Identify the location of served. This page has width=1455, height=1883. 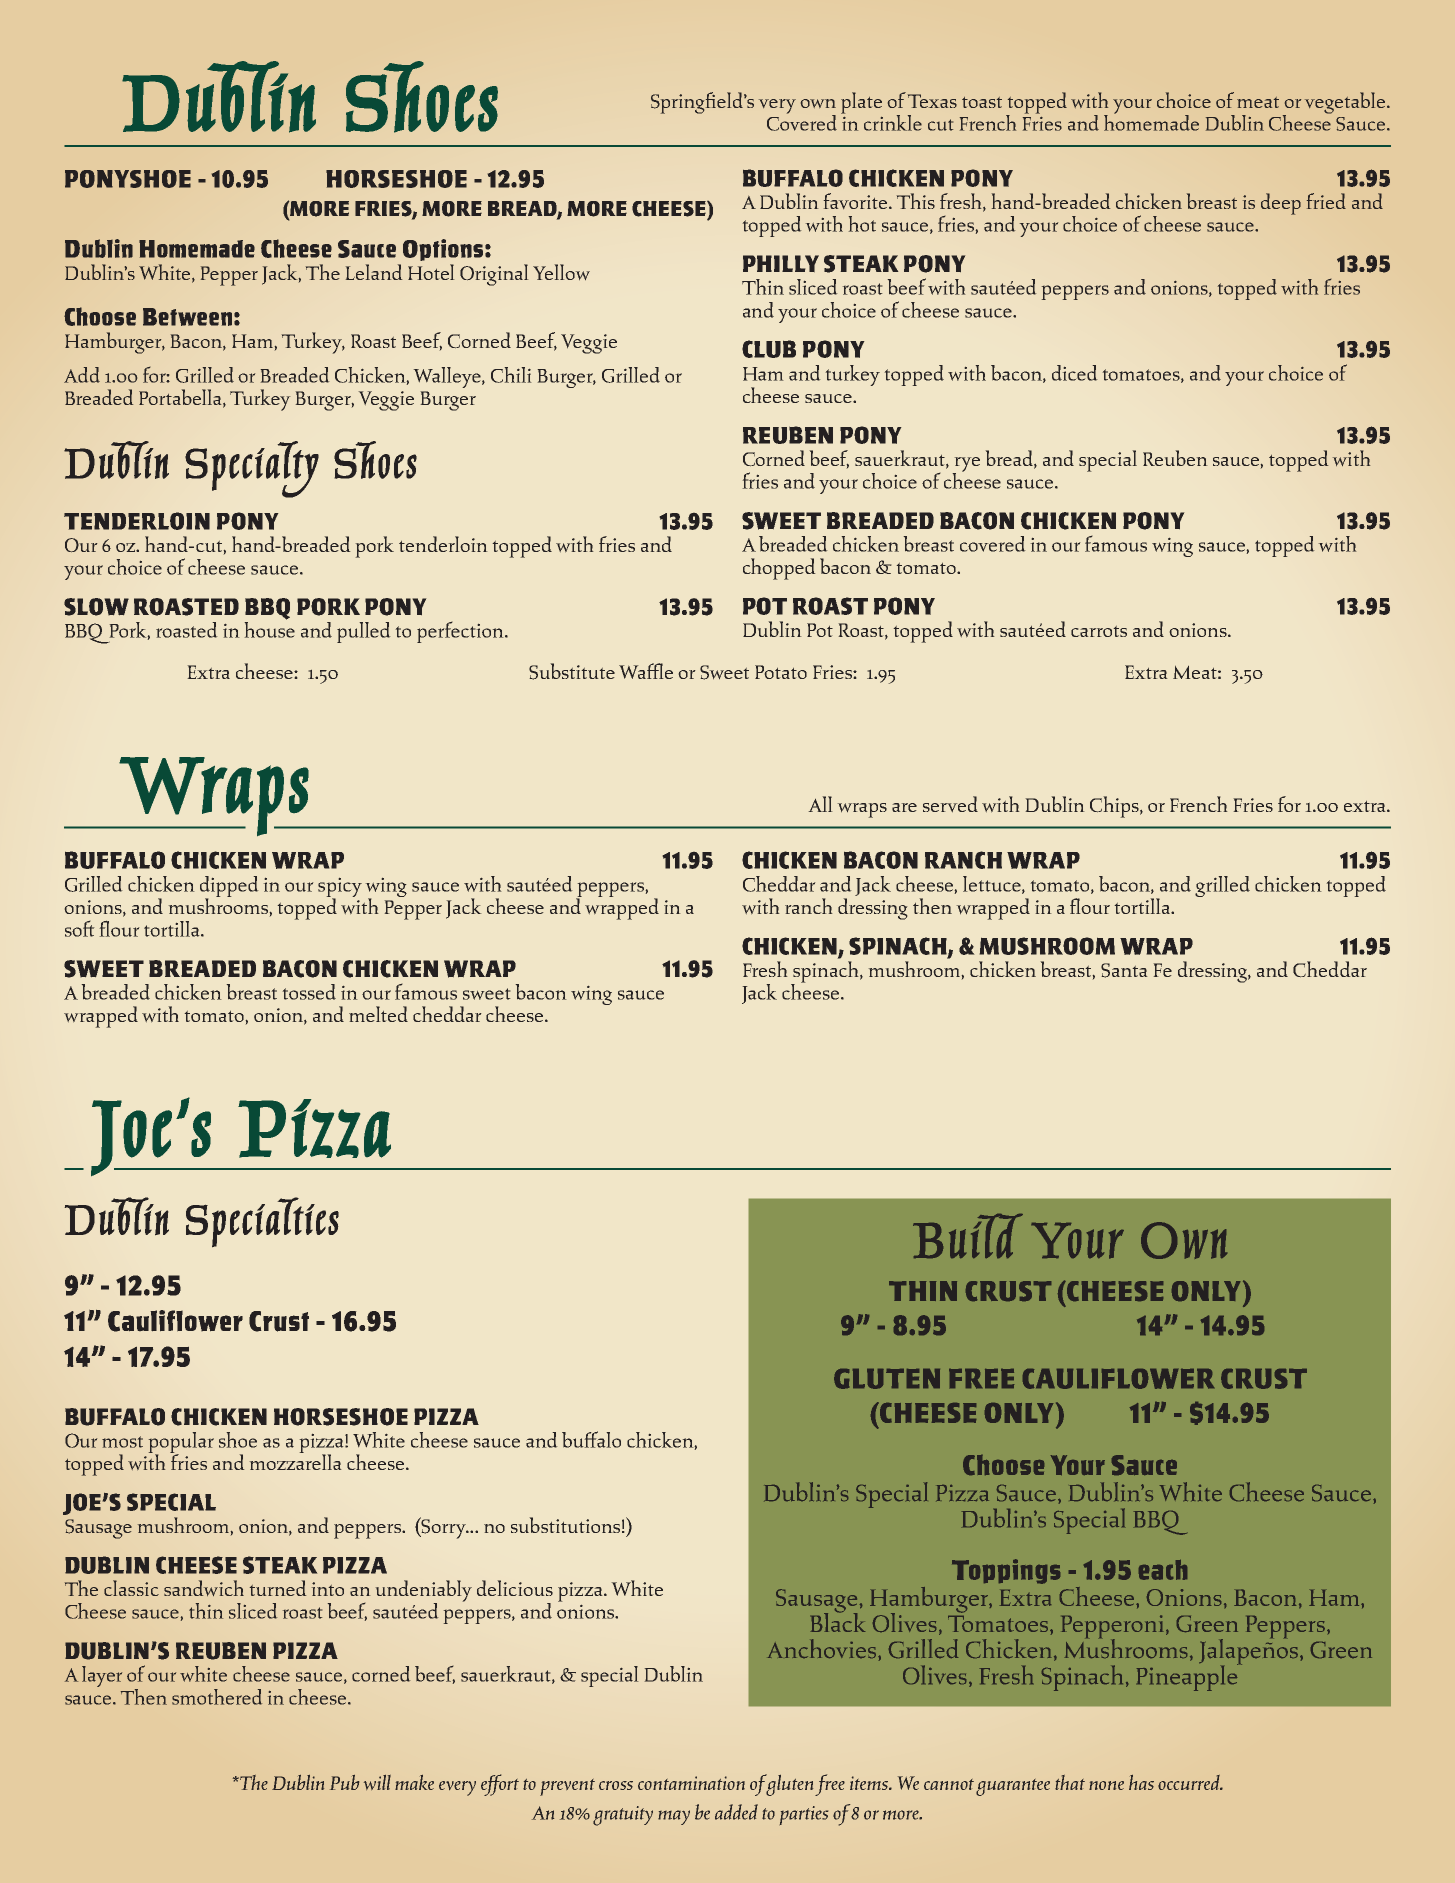
(950, 804).
